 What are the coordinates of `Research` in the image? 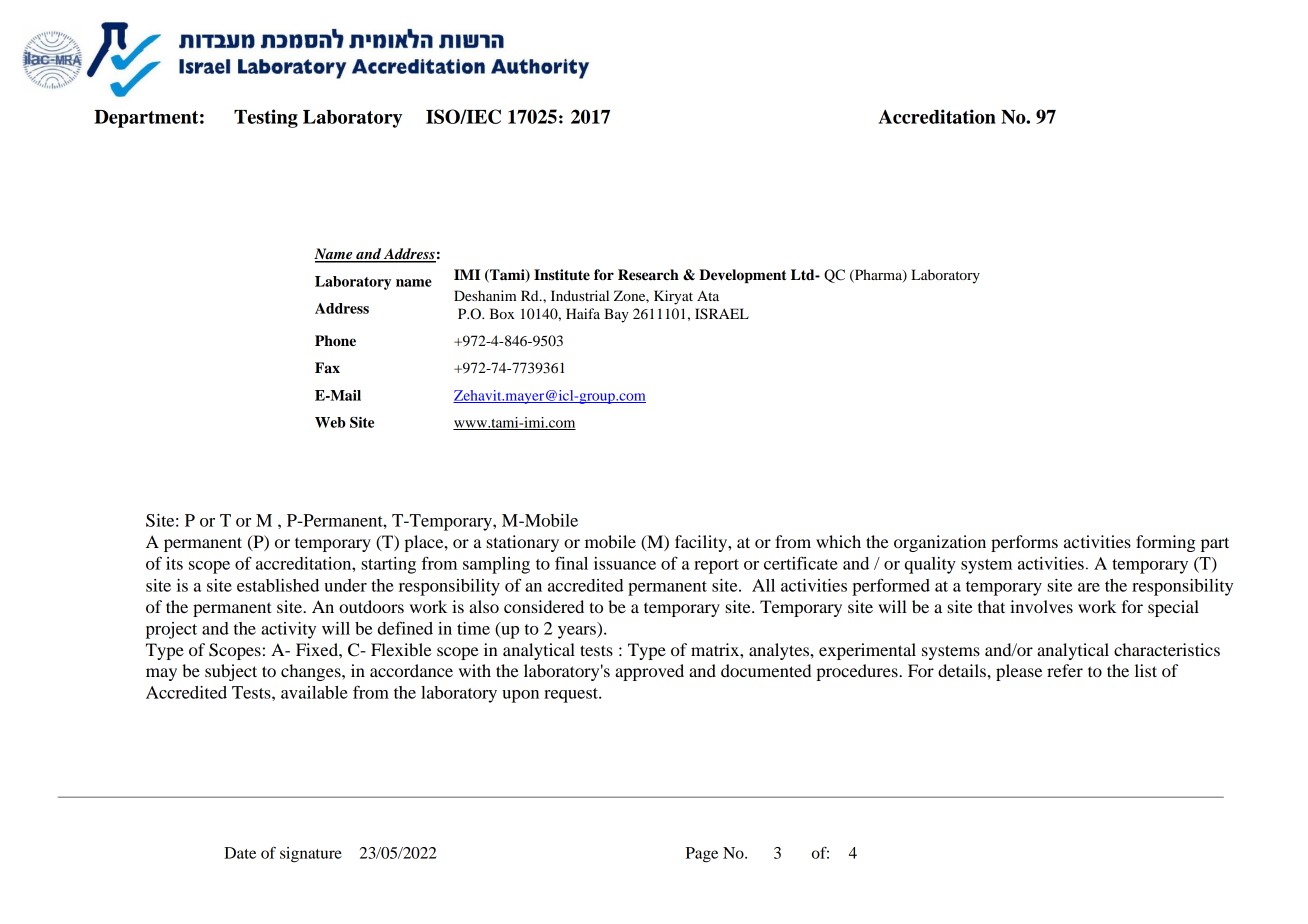 It's located at (648, 275).
